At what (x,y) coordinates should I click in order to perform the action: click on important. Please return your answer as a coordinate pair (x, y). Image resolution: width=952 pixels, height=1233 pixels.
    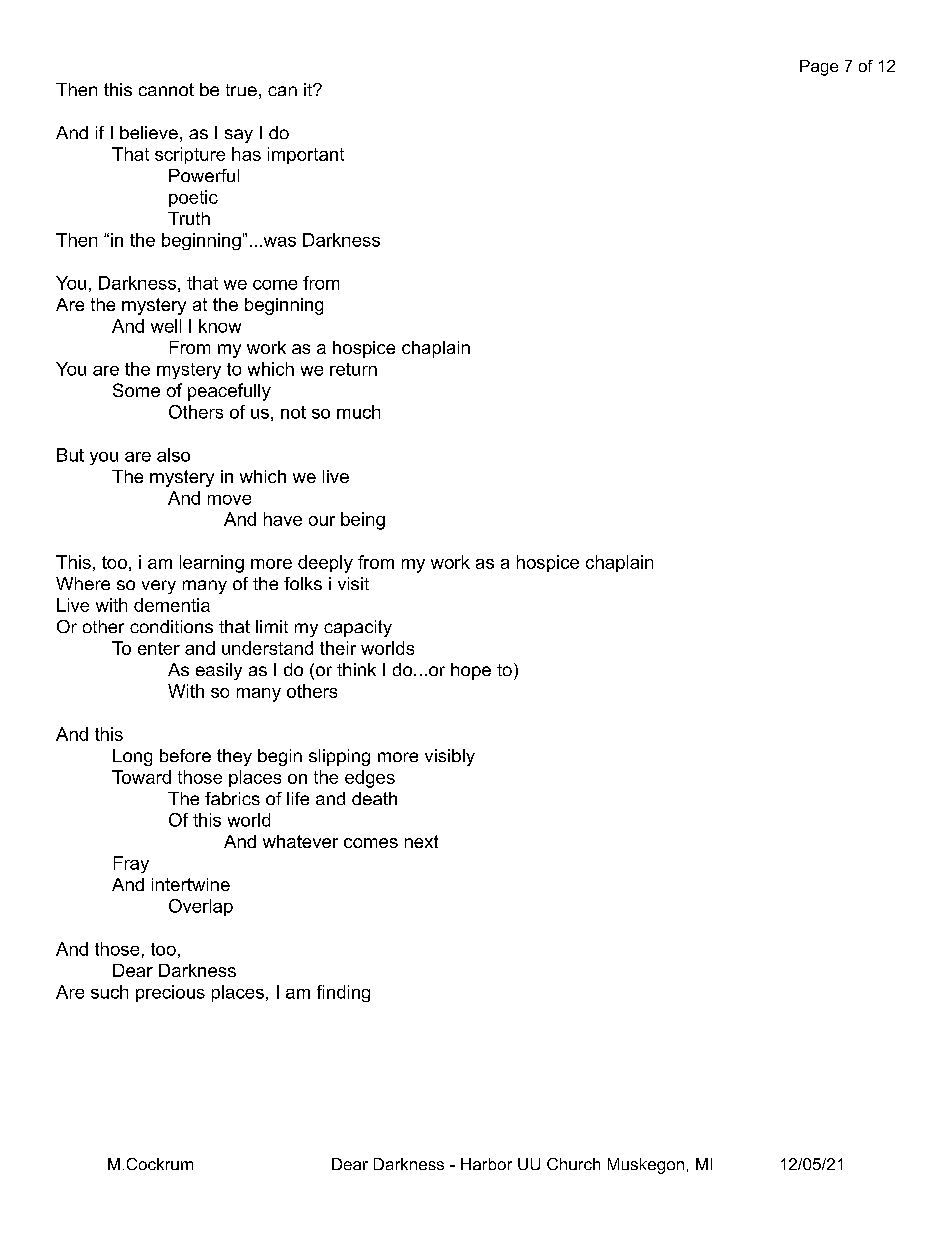
    Looking at the image, I should click on (306, 155).
